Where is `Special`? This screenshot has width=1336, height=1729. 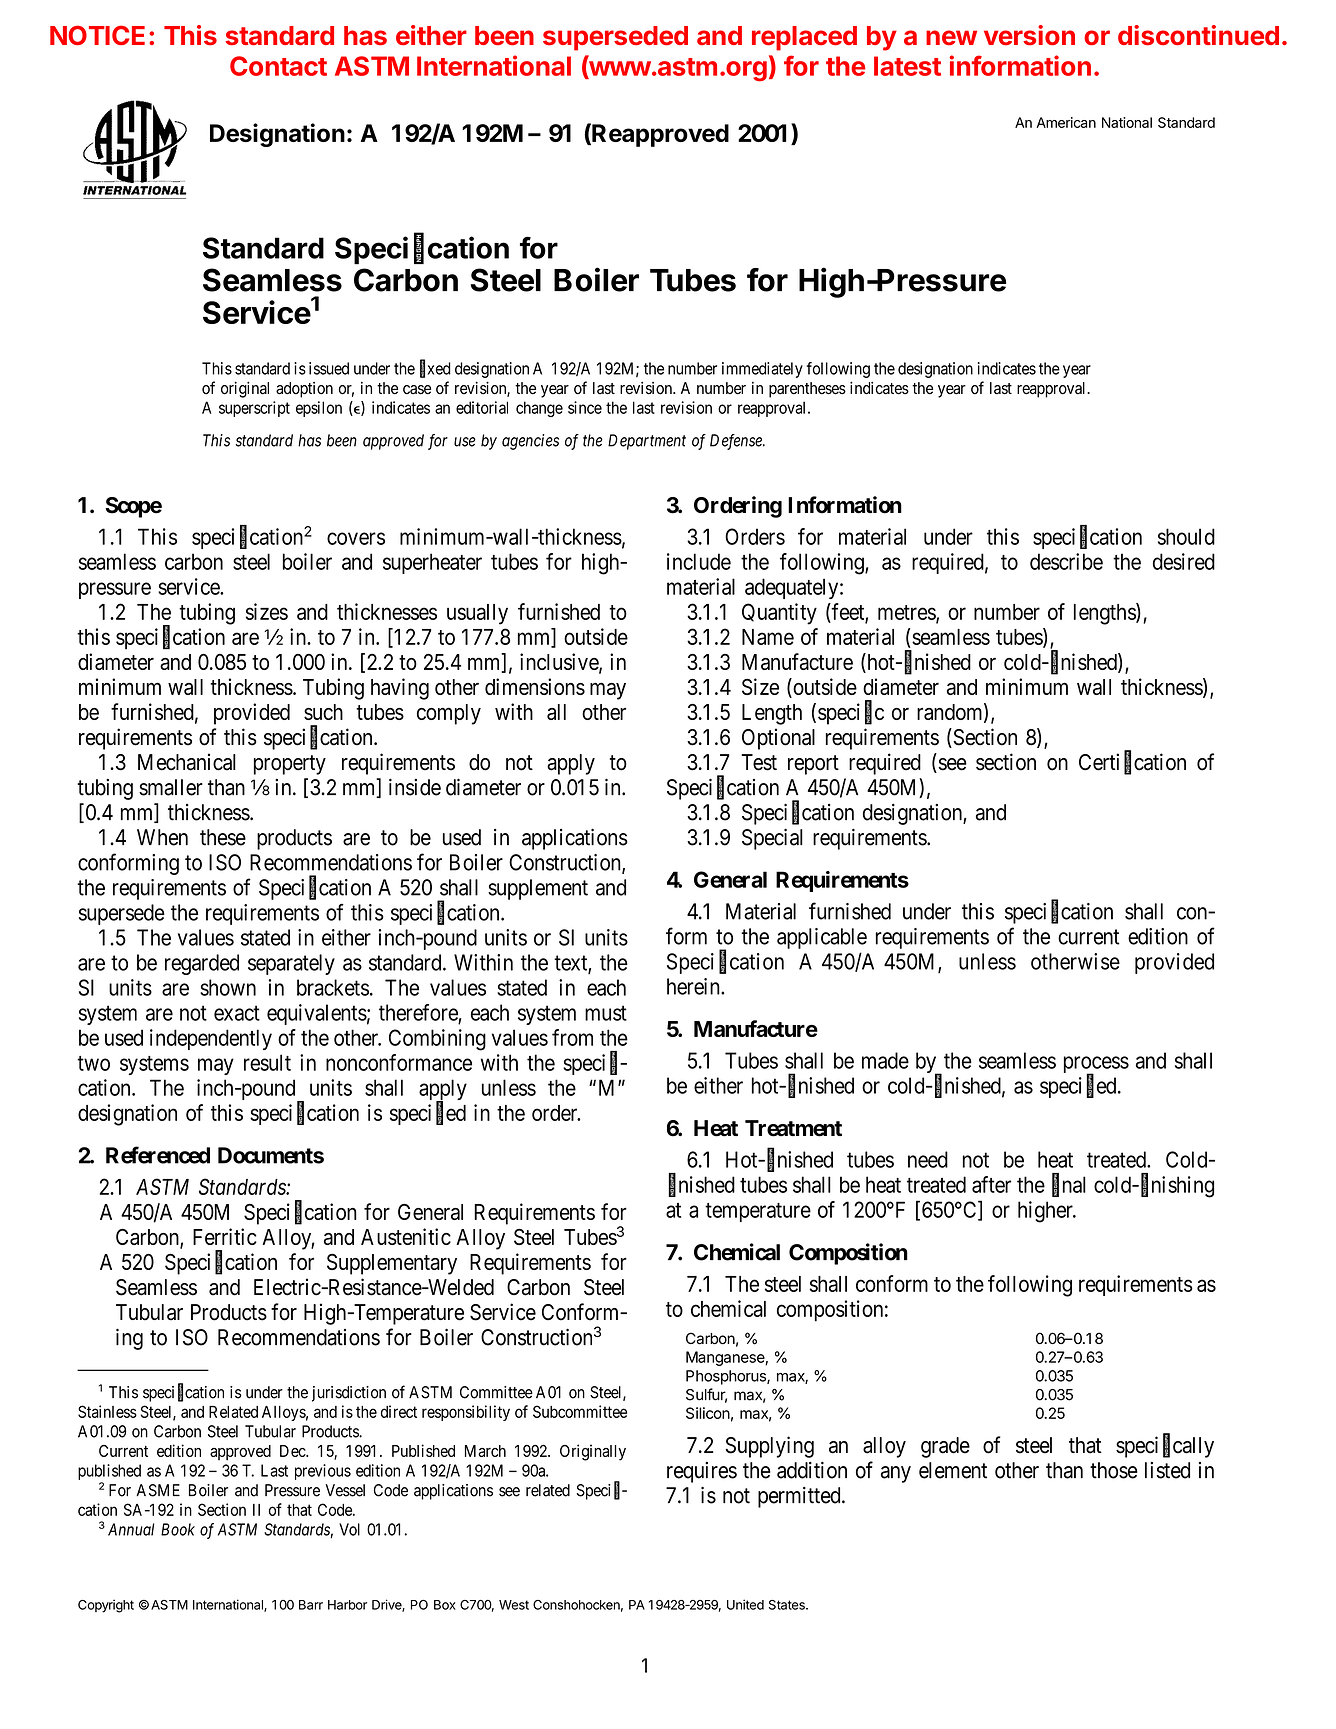 Special is located at coordinates (772, 839).
